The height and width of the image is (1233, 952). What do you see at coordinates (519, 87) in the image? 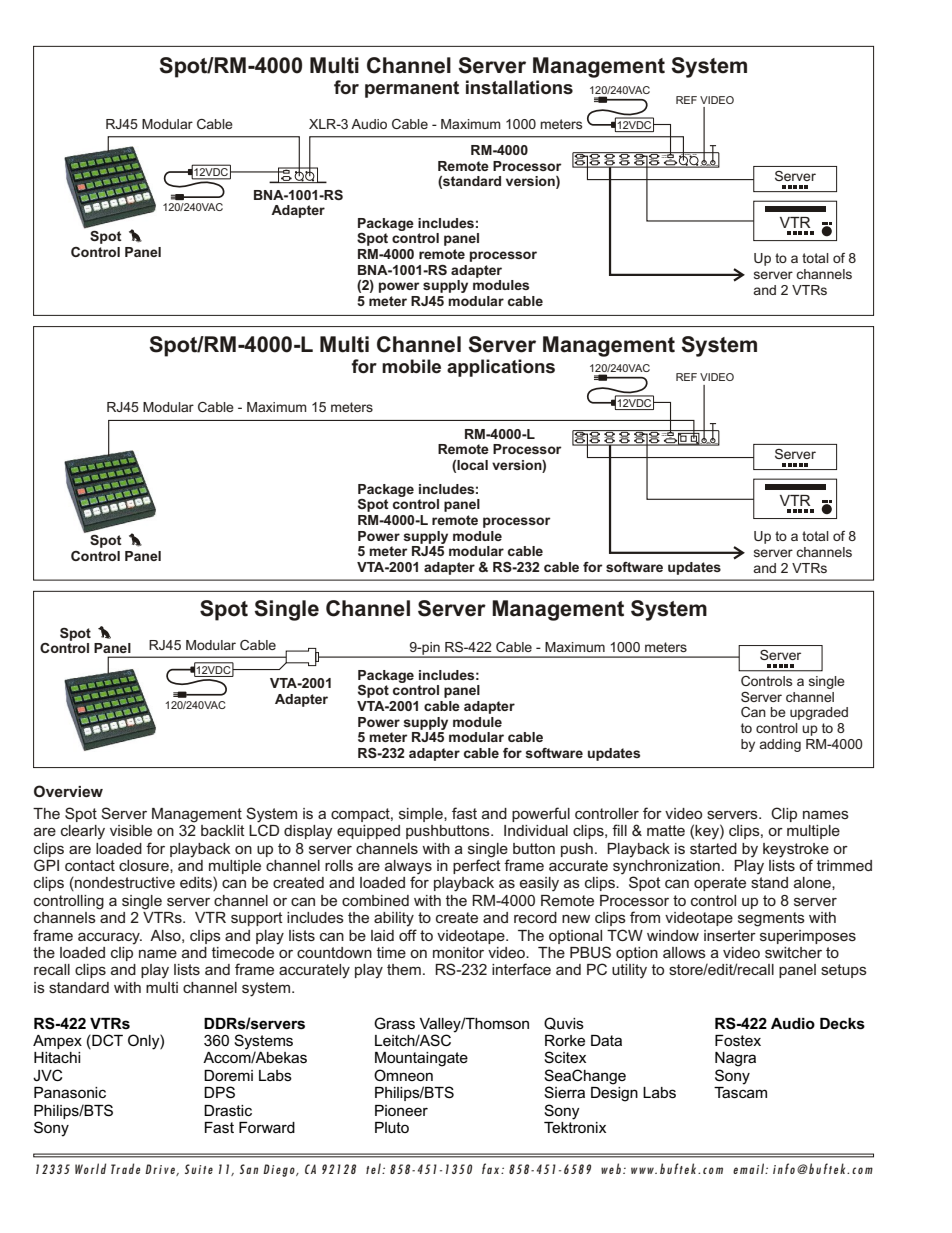
I see `installations` at bounding box center [519, 87].
